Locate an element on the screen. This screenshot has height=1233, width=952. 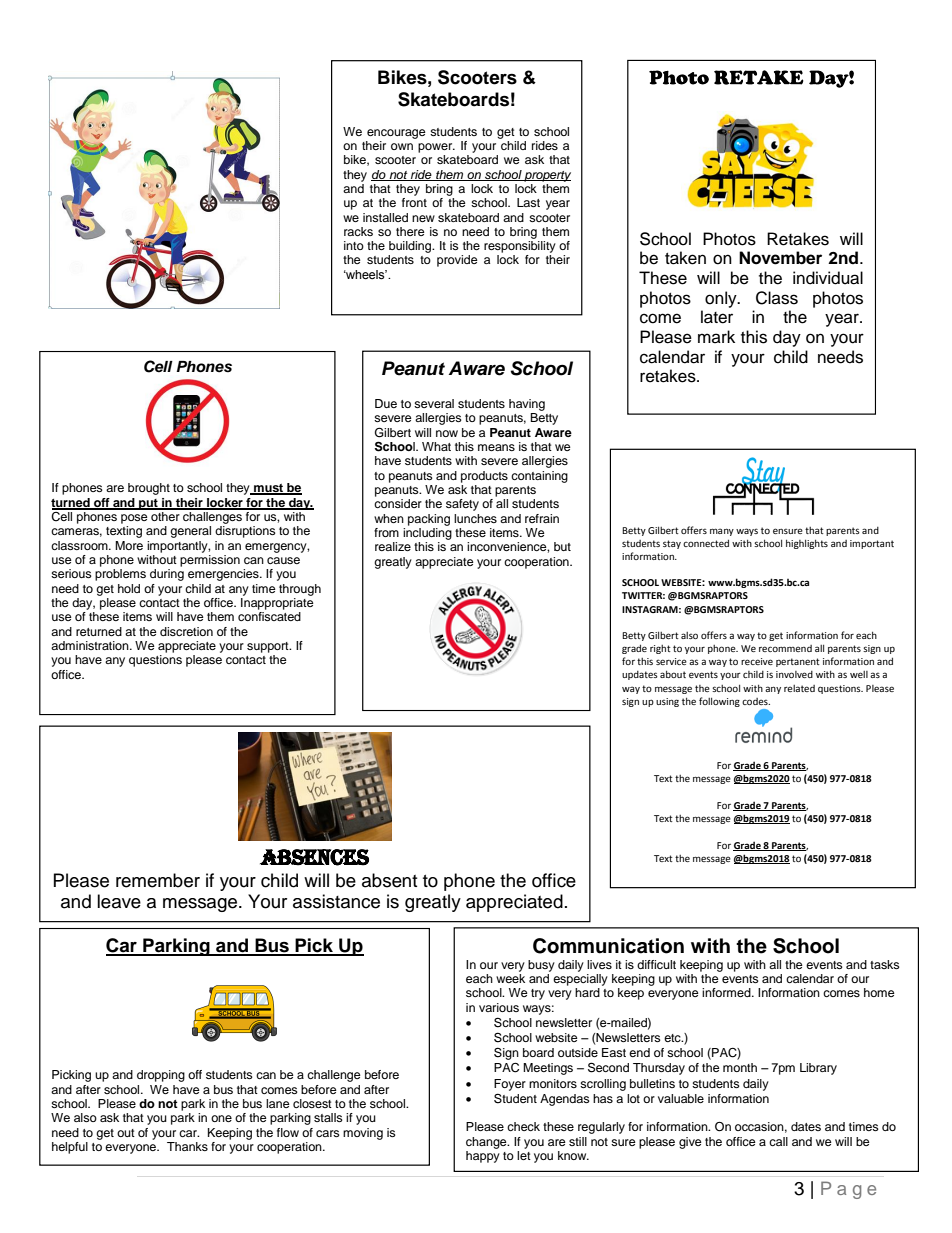
highlights is located at coordinates (807, 544).
